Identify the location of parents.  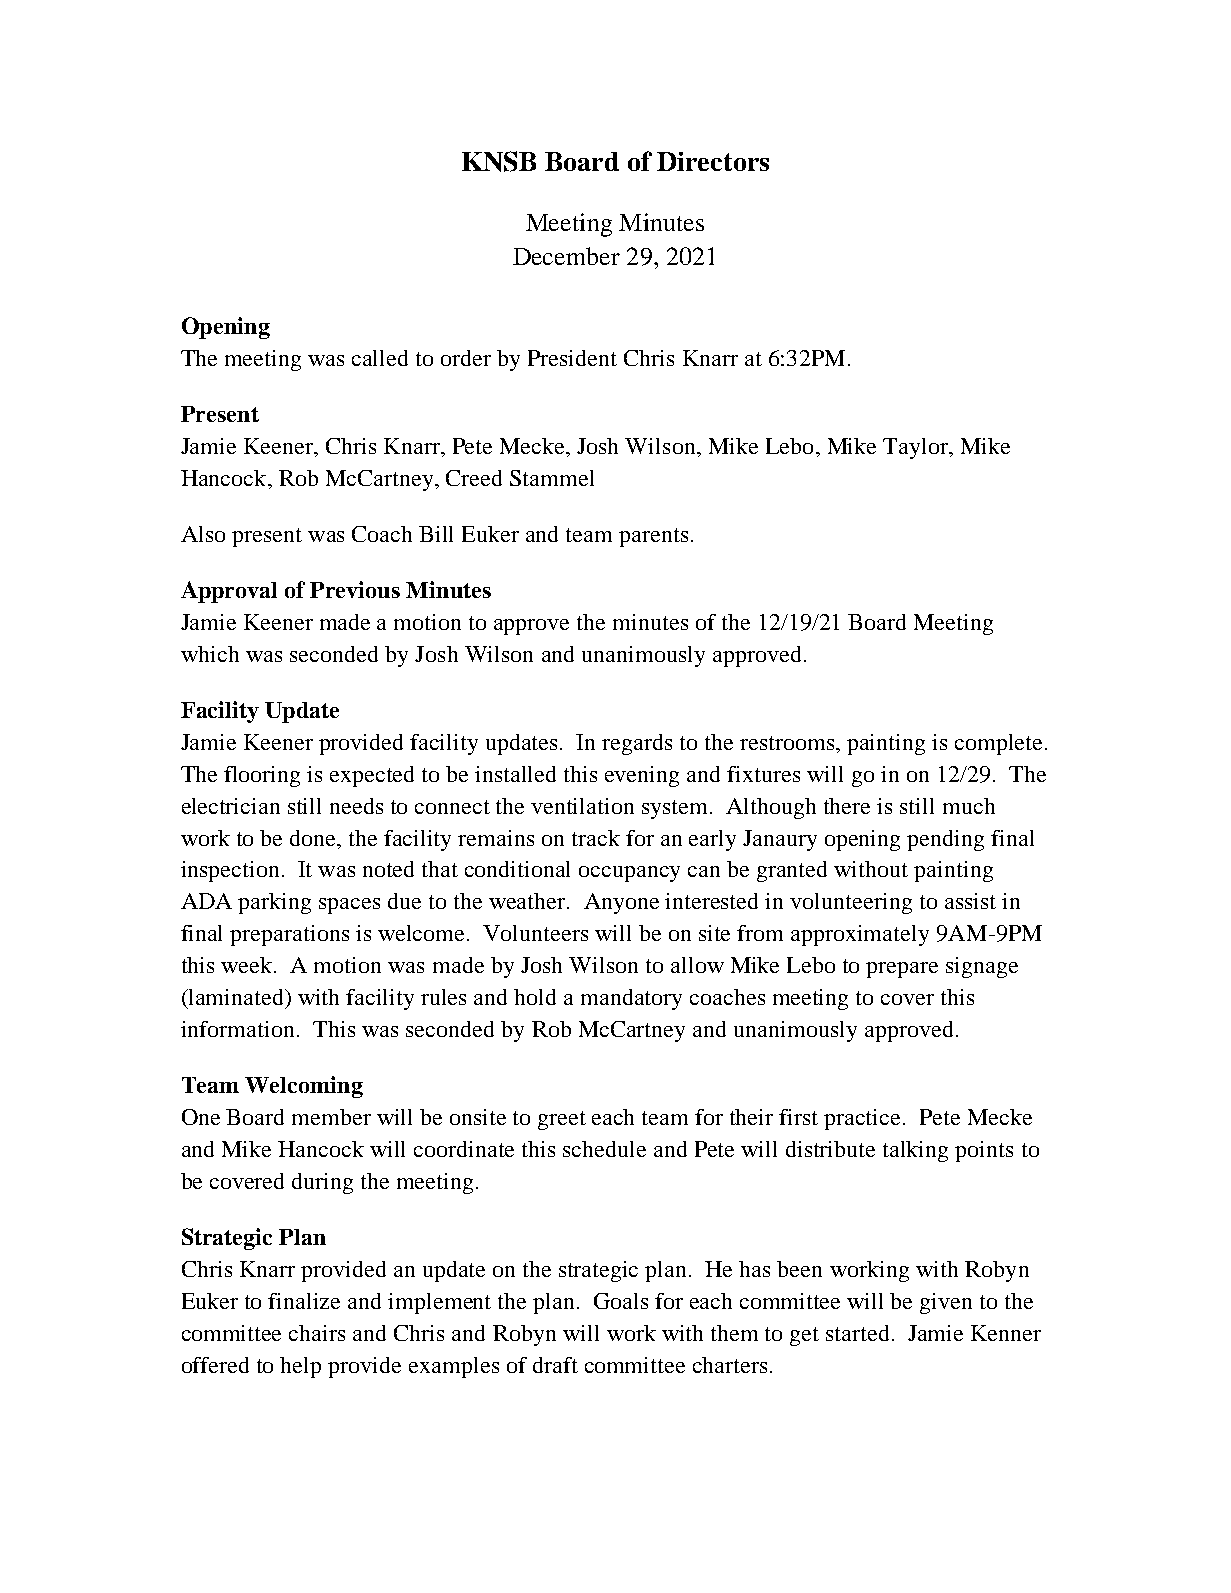
(653, 537).
